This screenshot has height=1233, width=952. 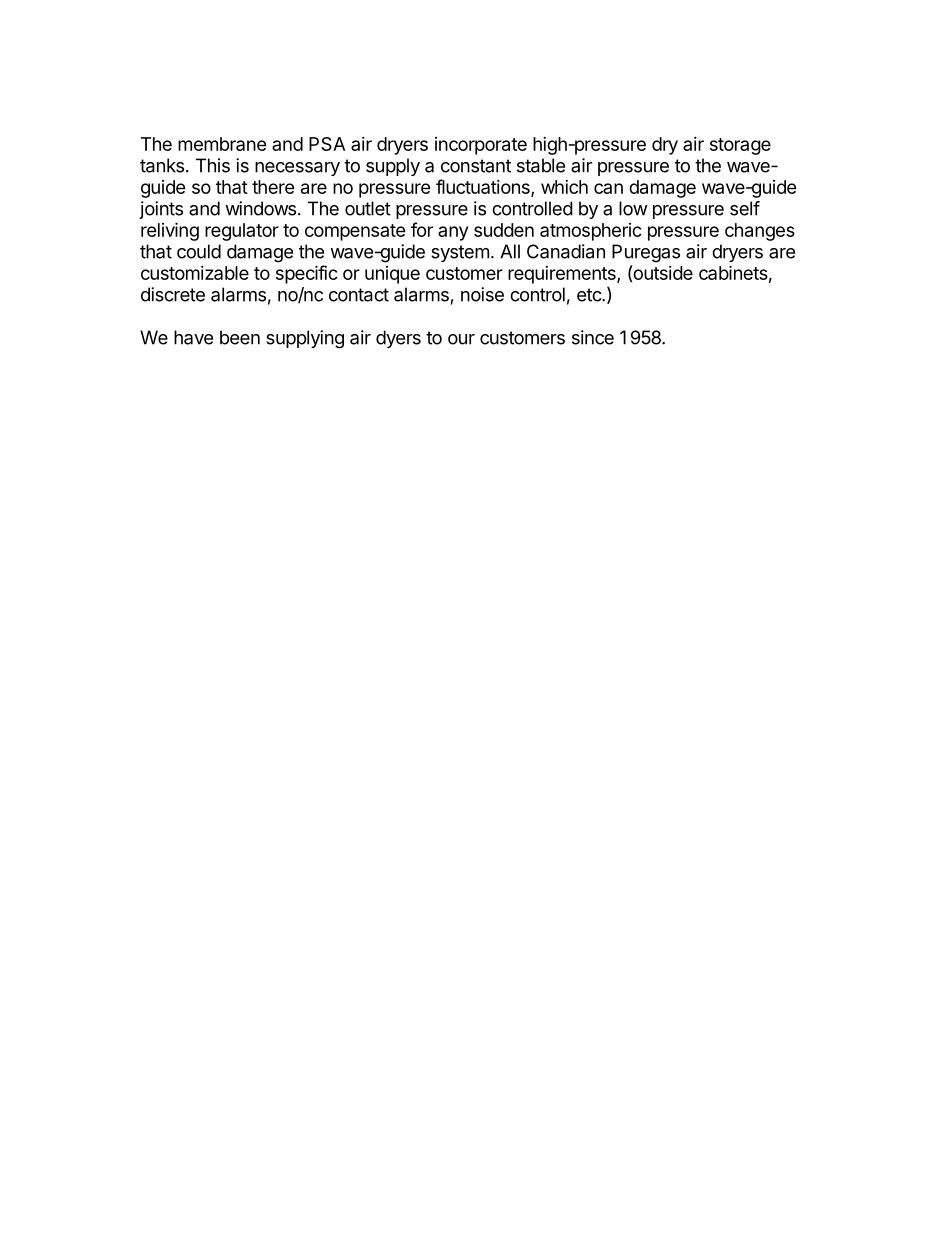 What do you see at coordinates (566, 251) in the screenshot?
I see `Canadian` at bounding box center [566, 251].
